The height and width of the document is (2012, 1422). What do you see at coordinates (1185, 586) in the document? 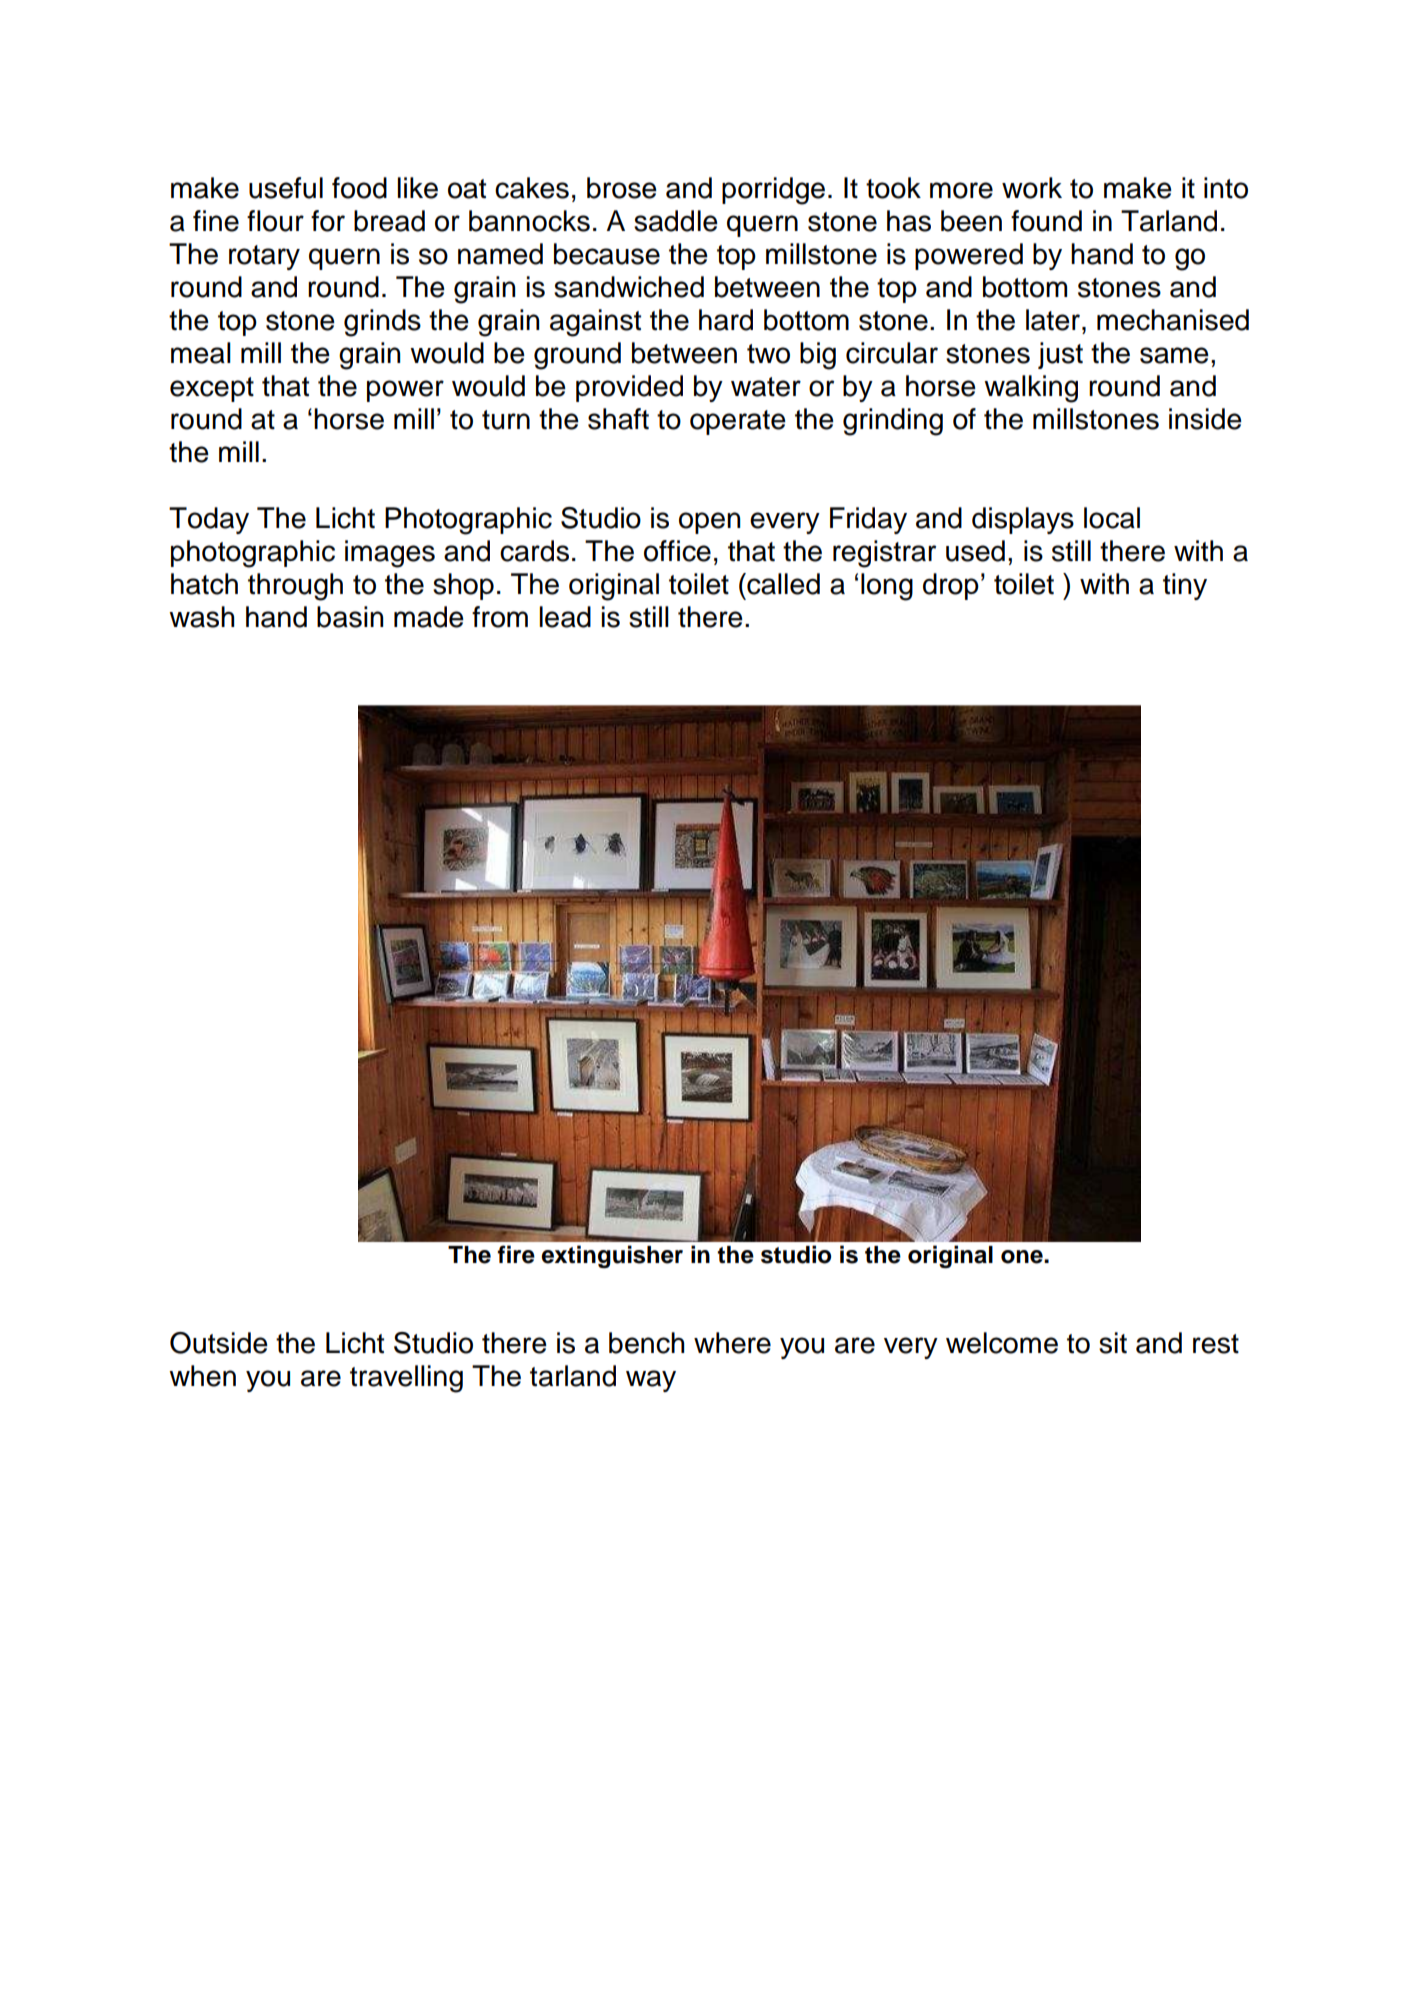
I see `tiny` at bounding box center [1185, 586].
